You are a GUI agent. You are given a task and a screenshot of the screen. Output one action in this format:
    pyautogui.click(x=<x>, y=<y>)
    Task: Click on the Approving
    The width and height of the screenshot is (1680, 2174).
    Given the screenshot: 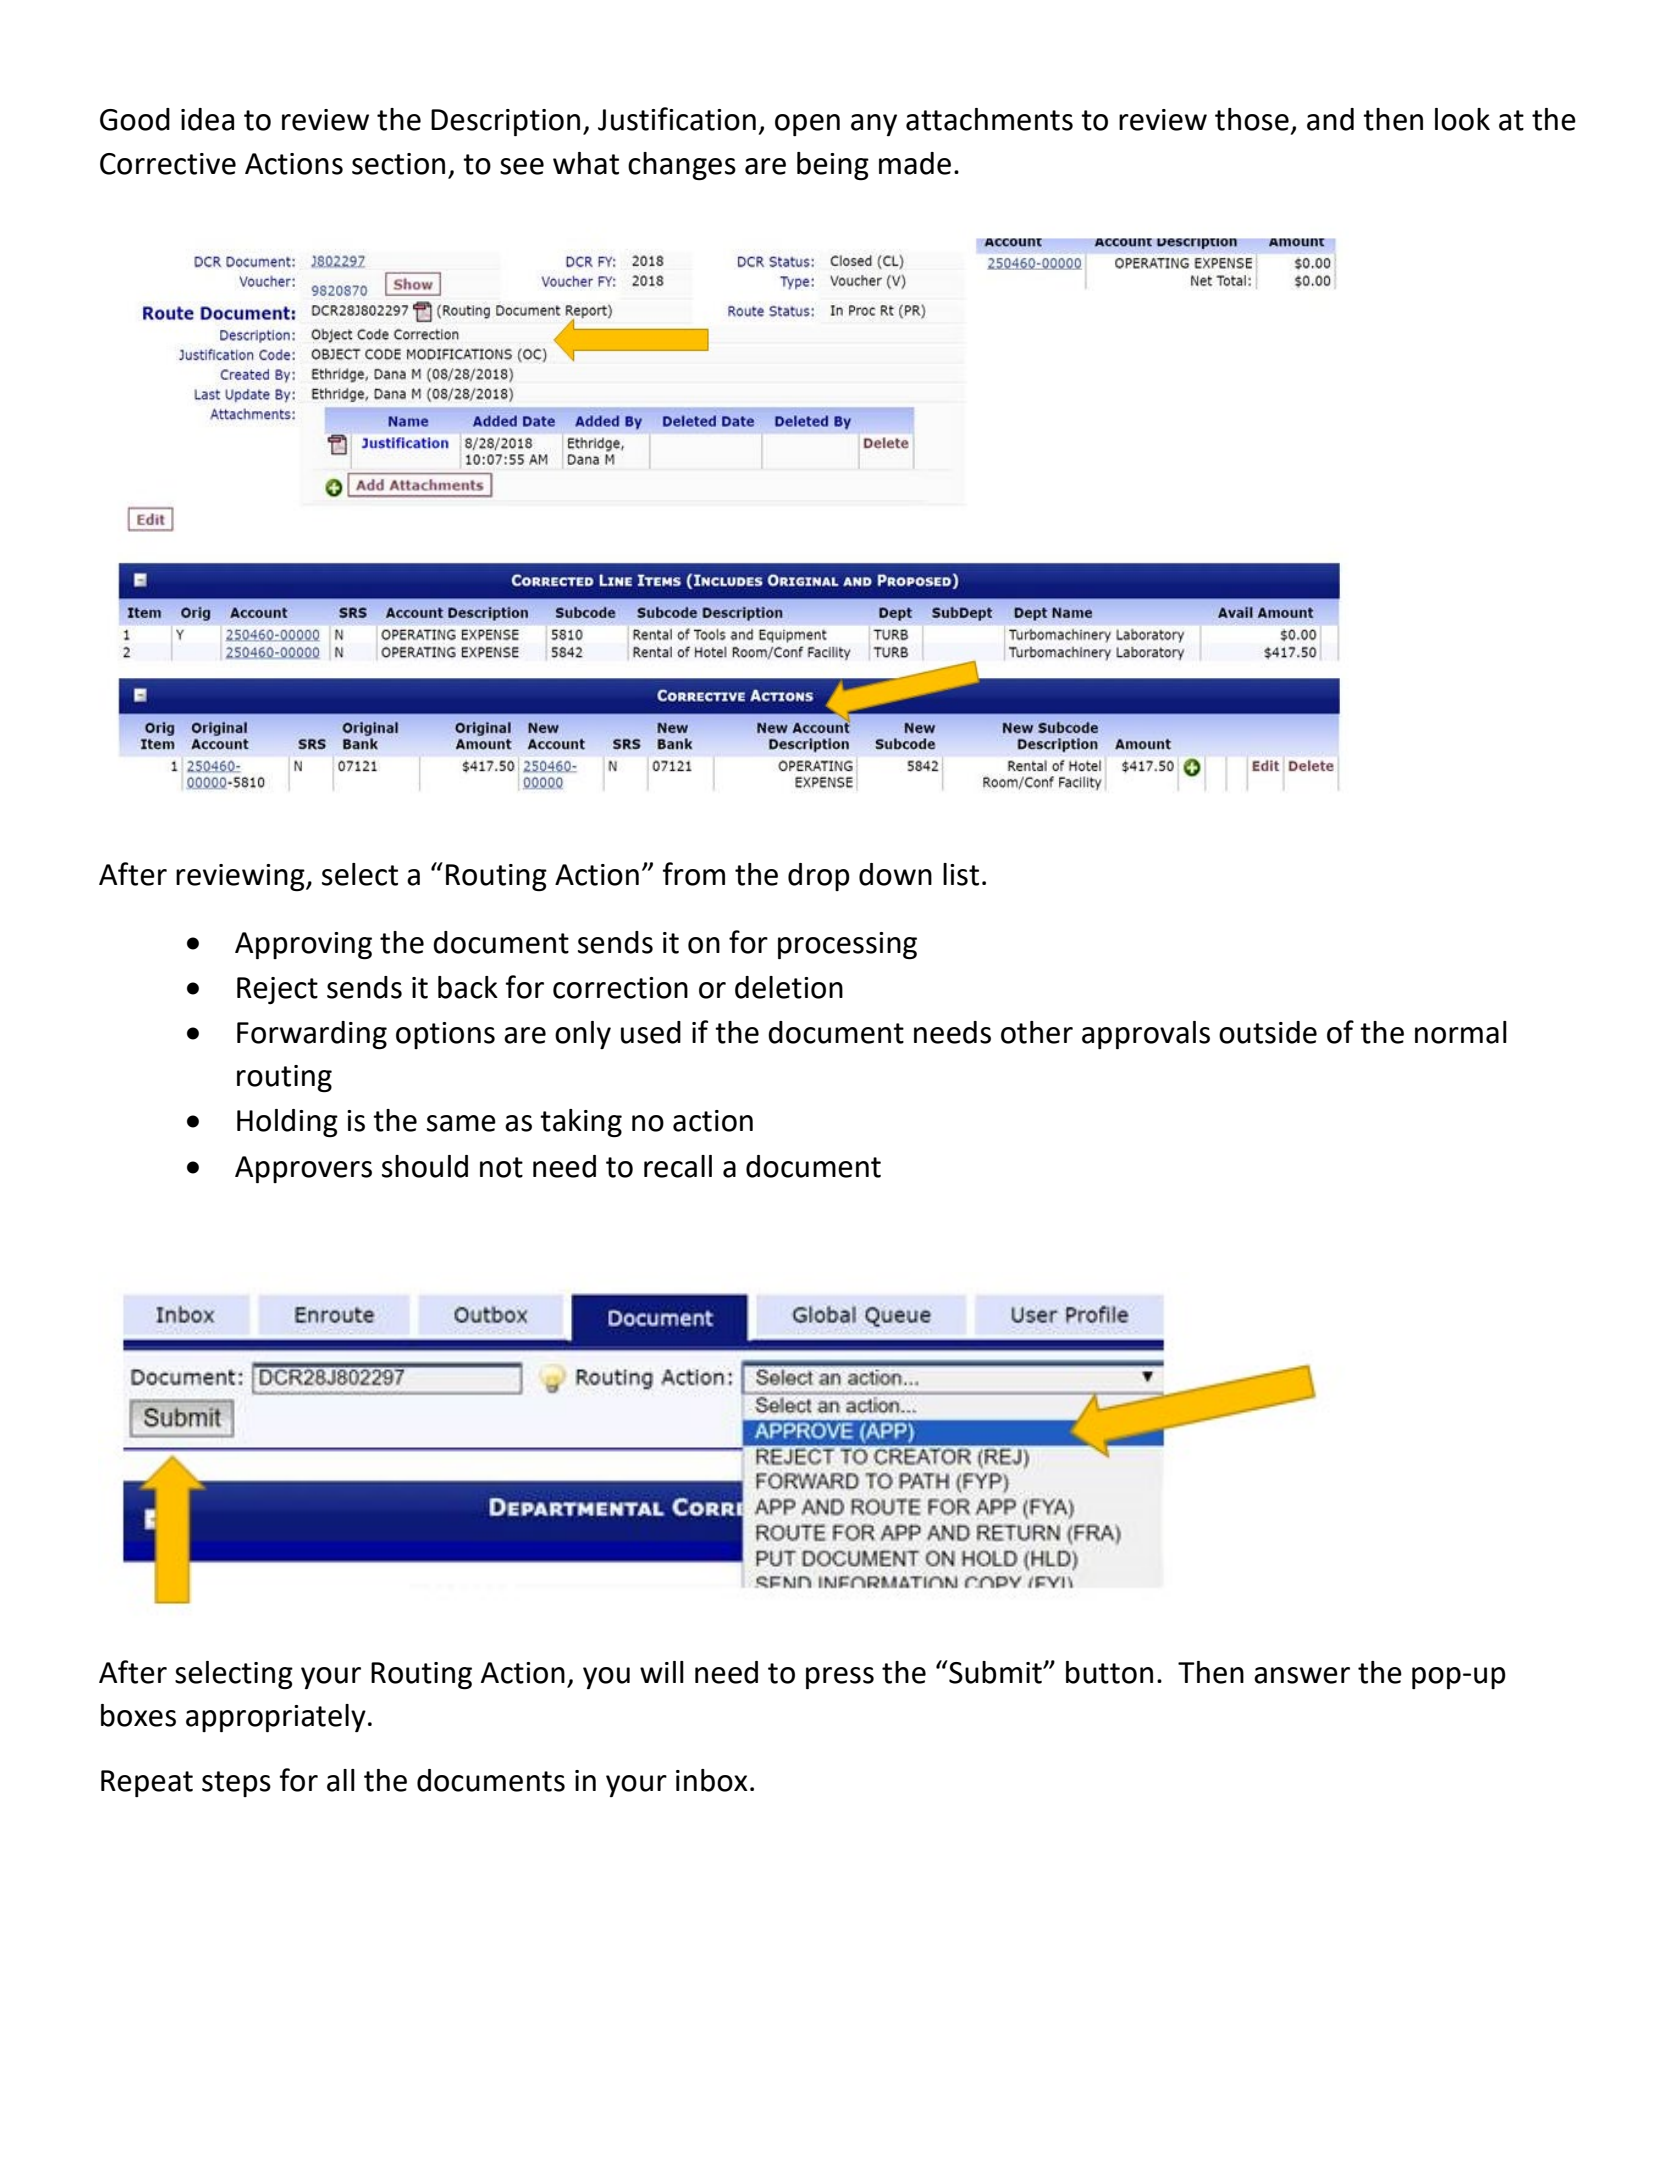 What is the action you would take?
    pyautogui.click(x=303, y=945)
